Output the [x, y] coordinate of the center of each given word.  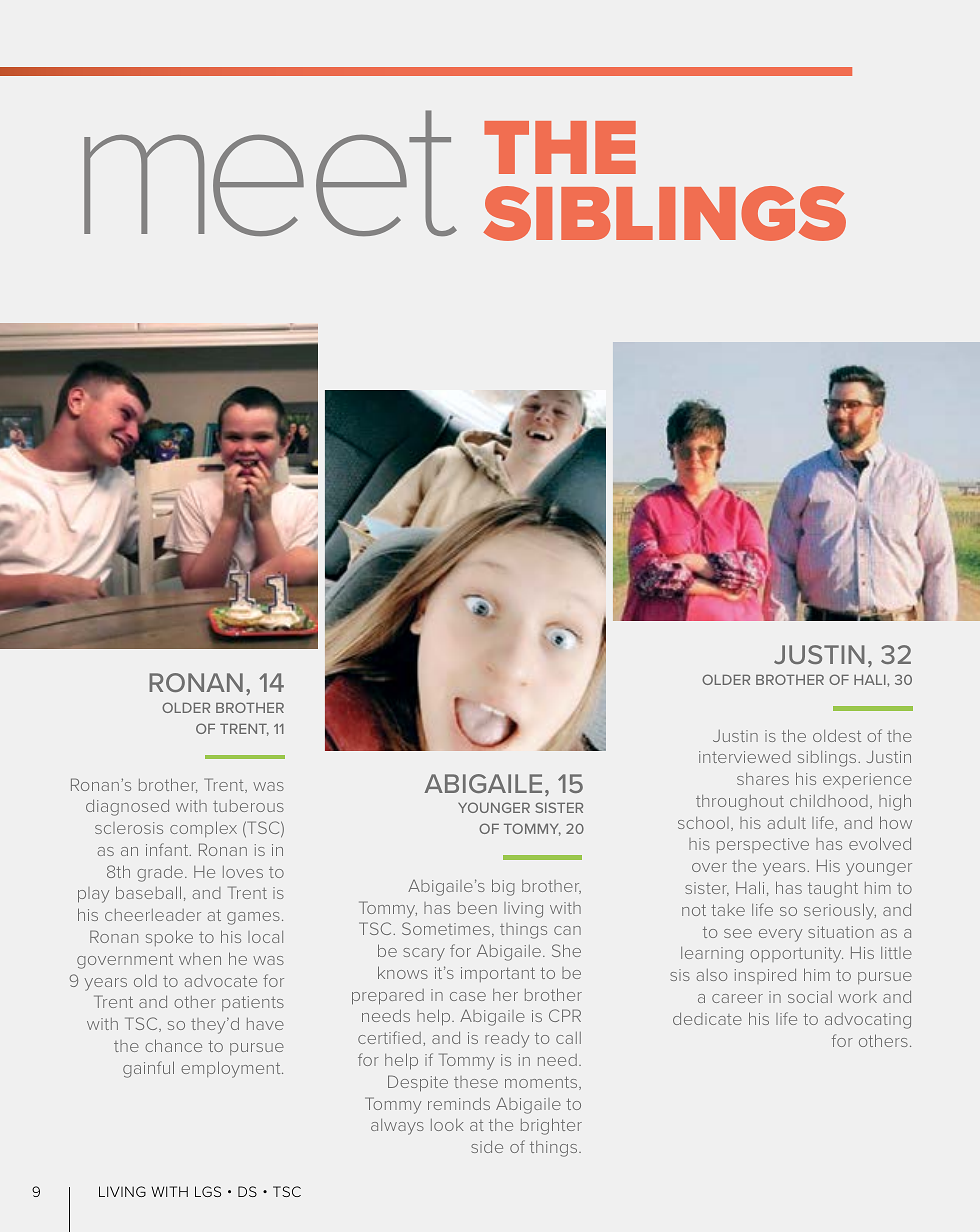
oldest [837, 735]
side [487, 1147]
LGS [208, 1191]
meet [270, 173]
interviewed [745, 757]
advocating [868, 1021]
